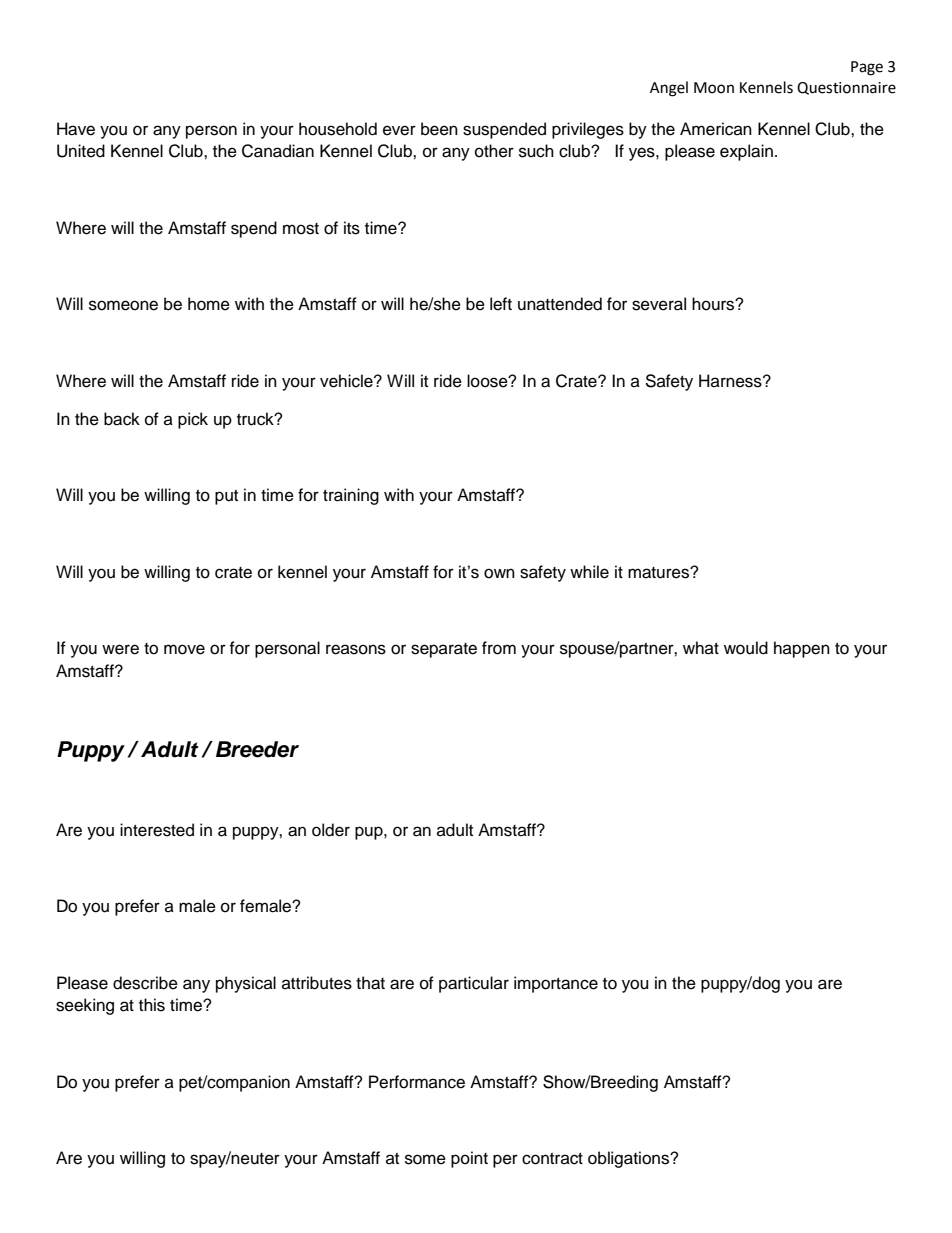 Image resolution: width=952 pixels, height=1233 pixels. What do you see at coordinates (746, 648) in the screenshot?
I see `would` at bounding box center [746, 648].
